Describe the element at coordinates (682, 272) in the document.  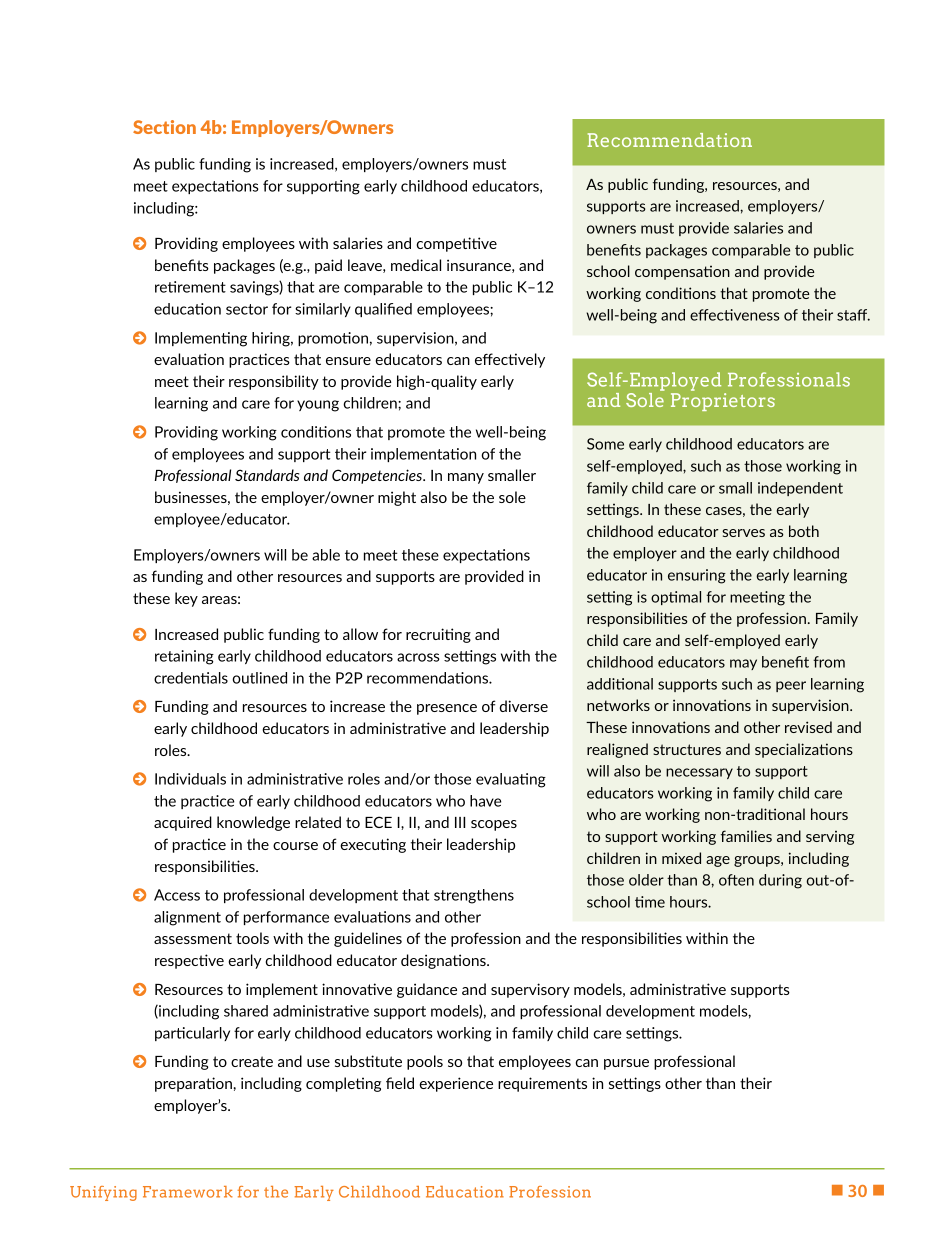
I see `compensation` at that location.
